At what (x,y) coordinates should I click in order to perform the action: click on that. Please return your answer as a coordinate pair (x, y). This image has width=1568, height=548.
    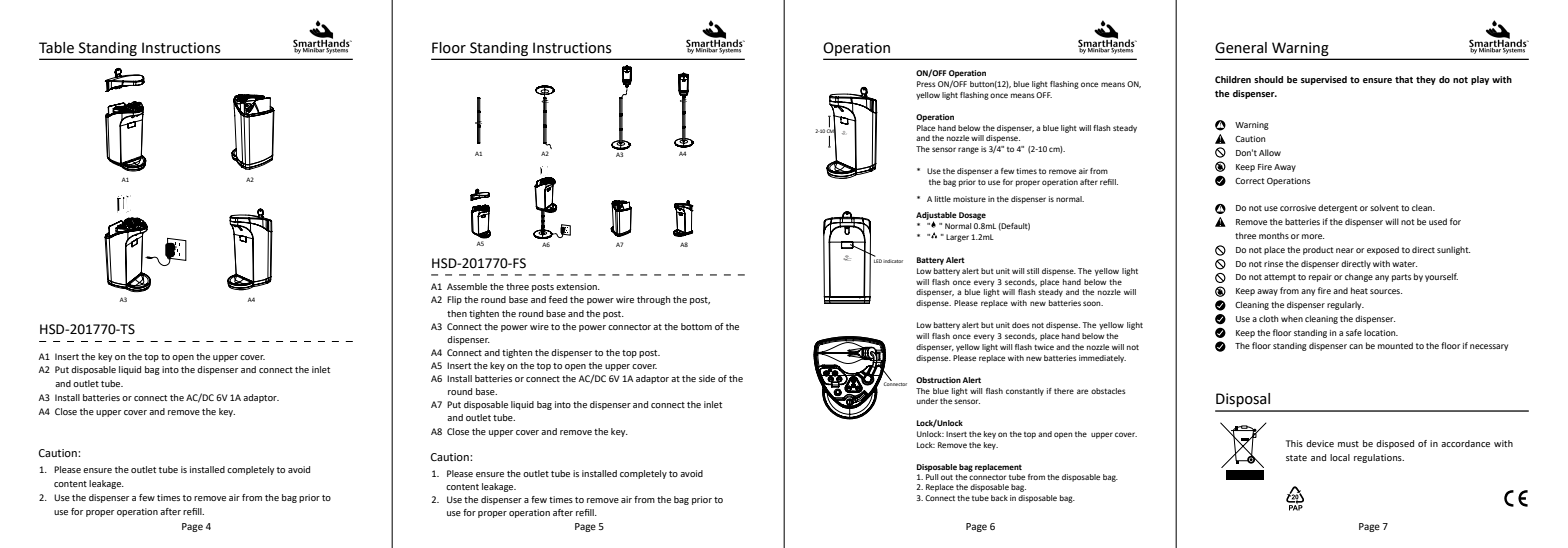
    Looking at the image, I should click on (1404, 79).
